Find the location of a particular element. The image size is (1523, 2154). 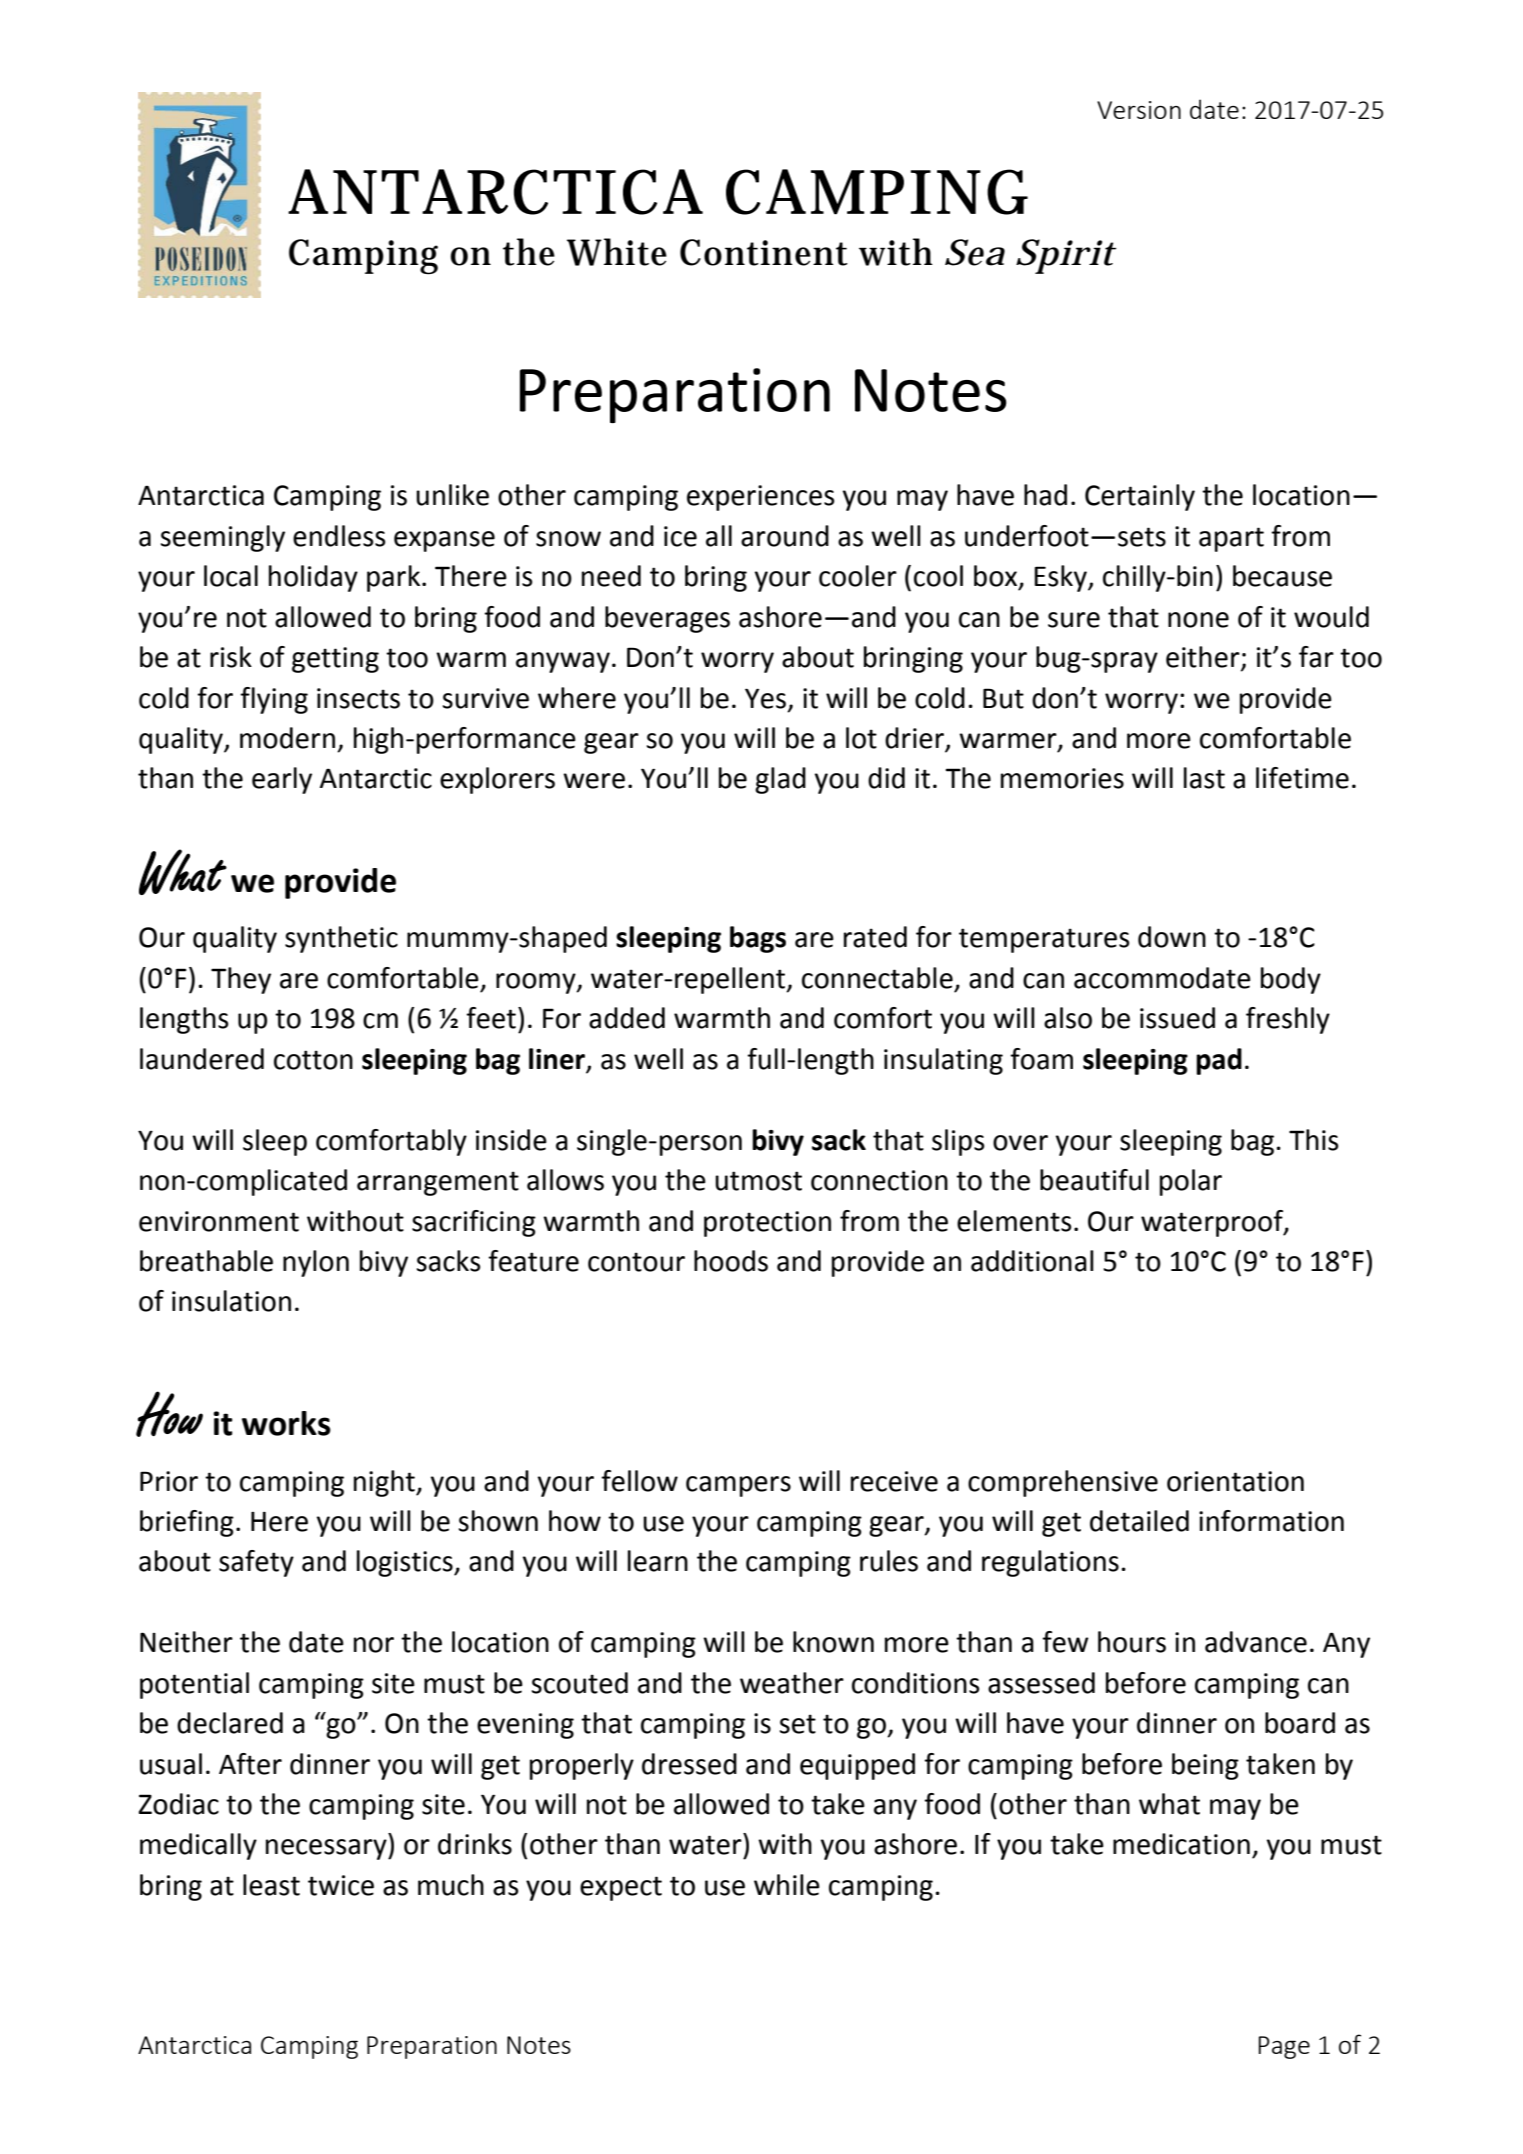

twice is located at coordinates (341, 1885).
